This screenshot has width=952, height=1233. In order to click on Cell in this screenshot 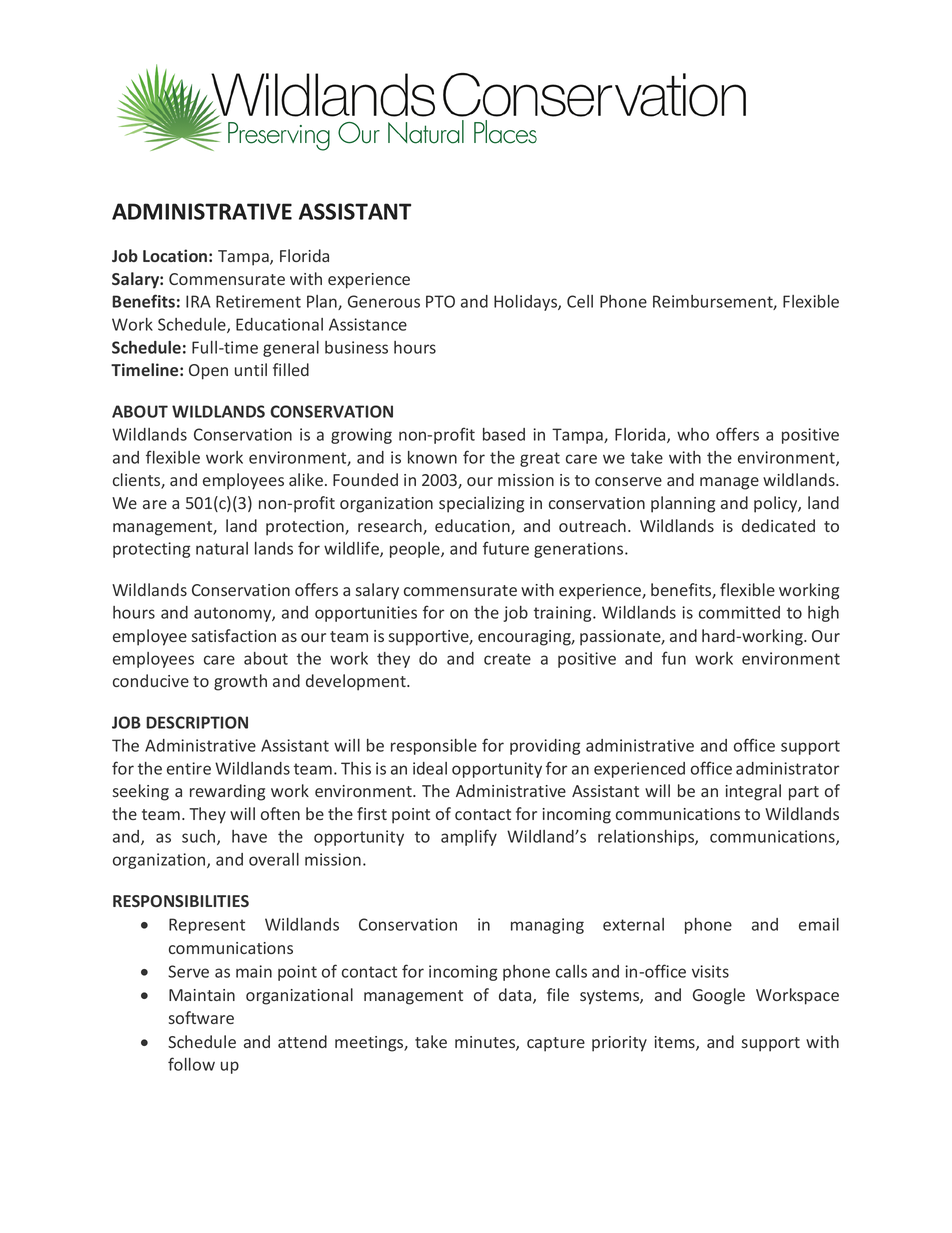, I will do `click(580, 301)`.
